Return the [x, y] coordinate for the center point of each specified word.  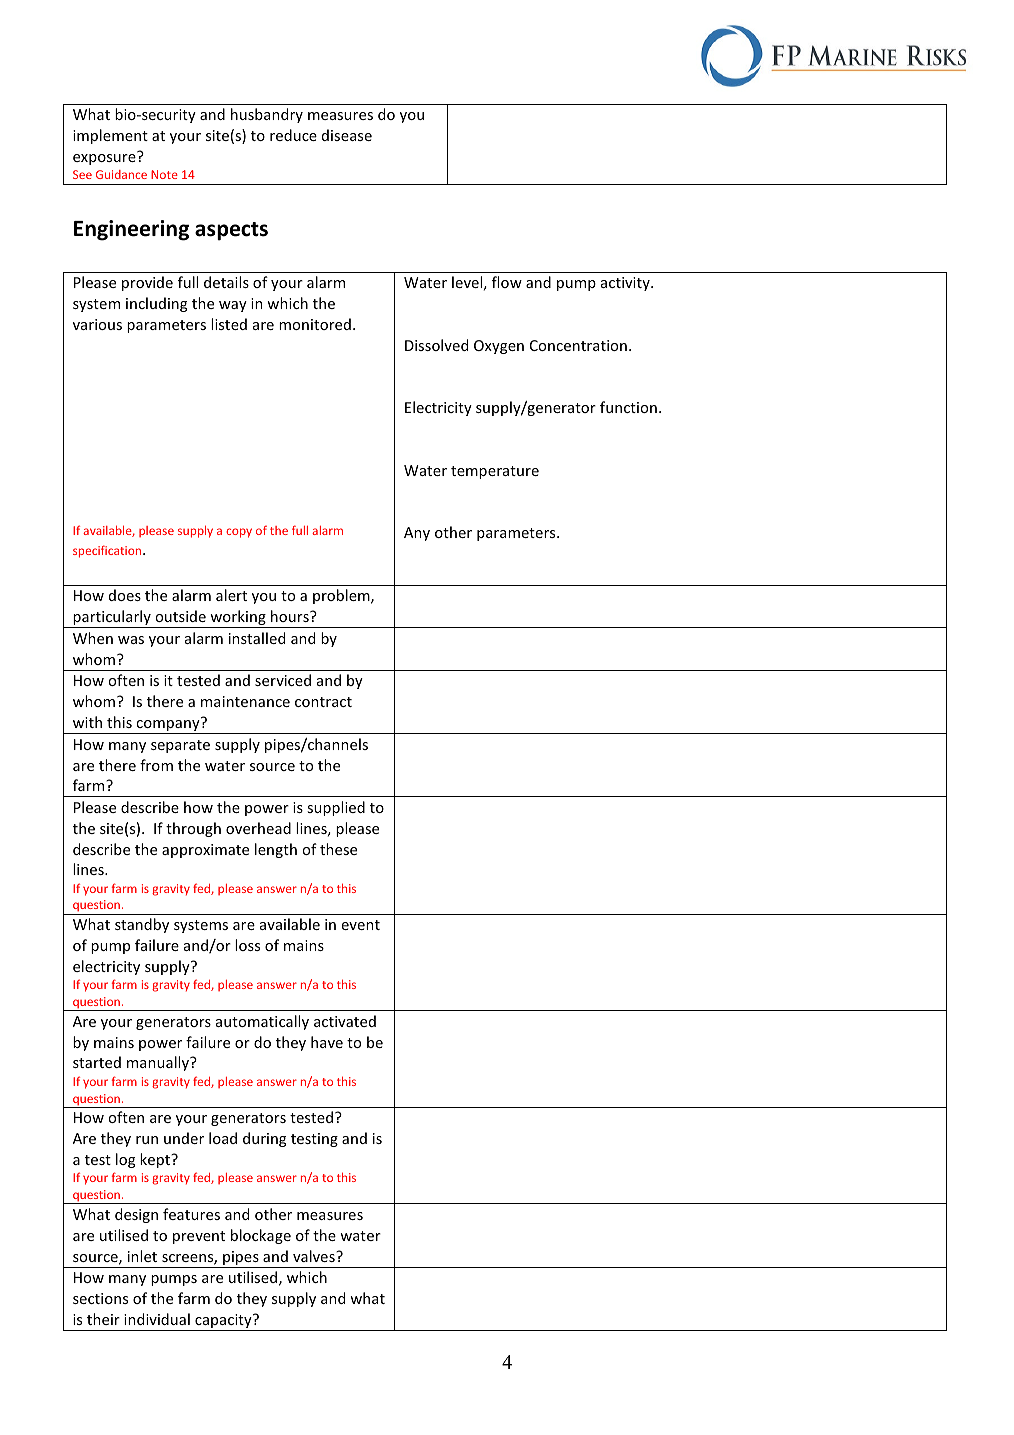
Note [164, 174]
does [125, 595]
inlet [142, 1256]
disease [347, 135]
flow [507, 282]
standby [142, 925]
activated [345, 1021]
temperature [495, 472]
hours [291, 616]
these [338, 849]
